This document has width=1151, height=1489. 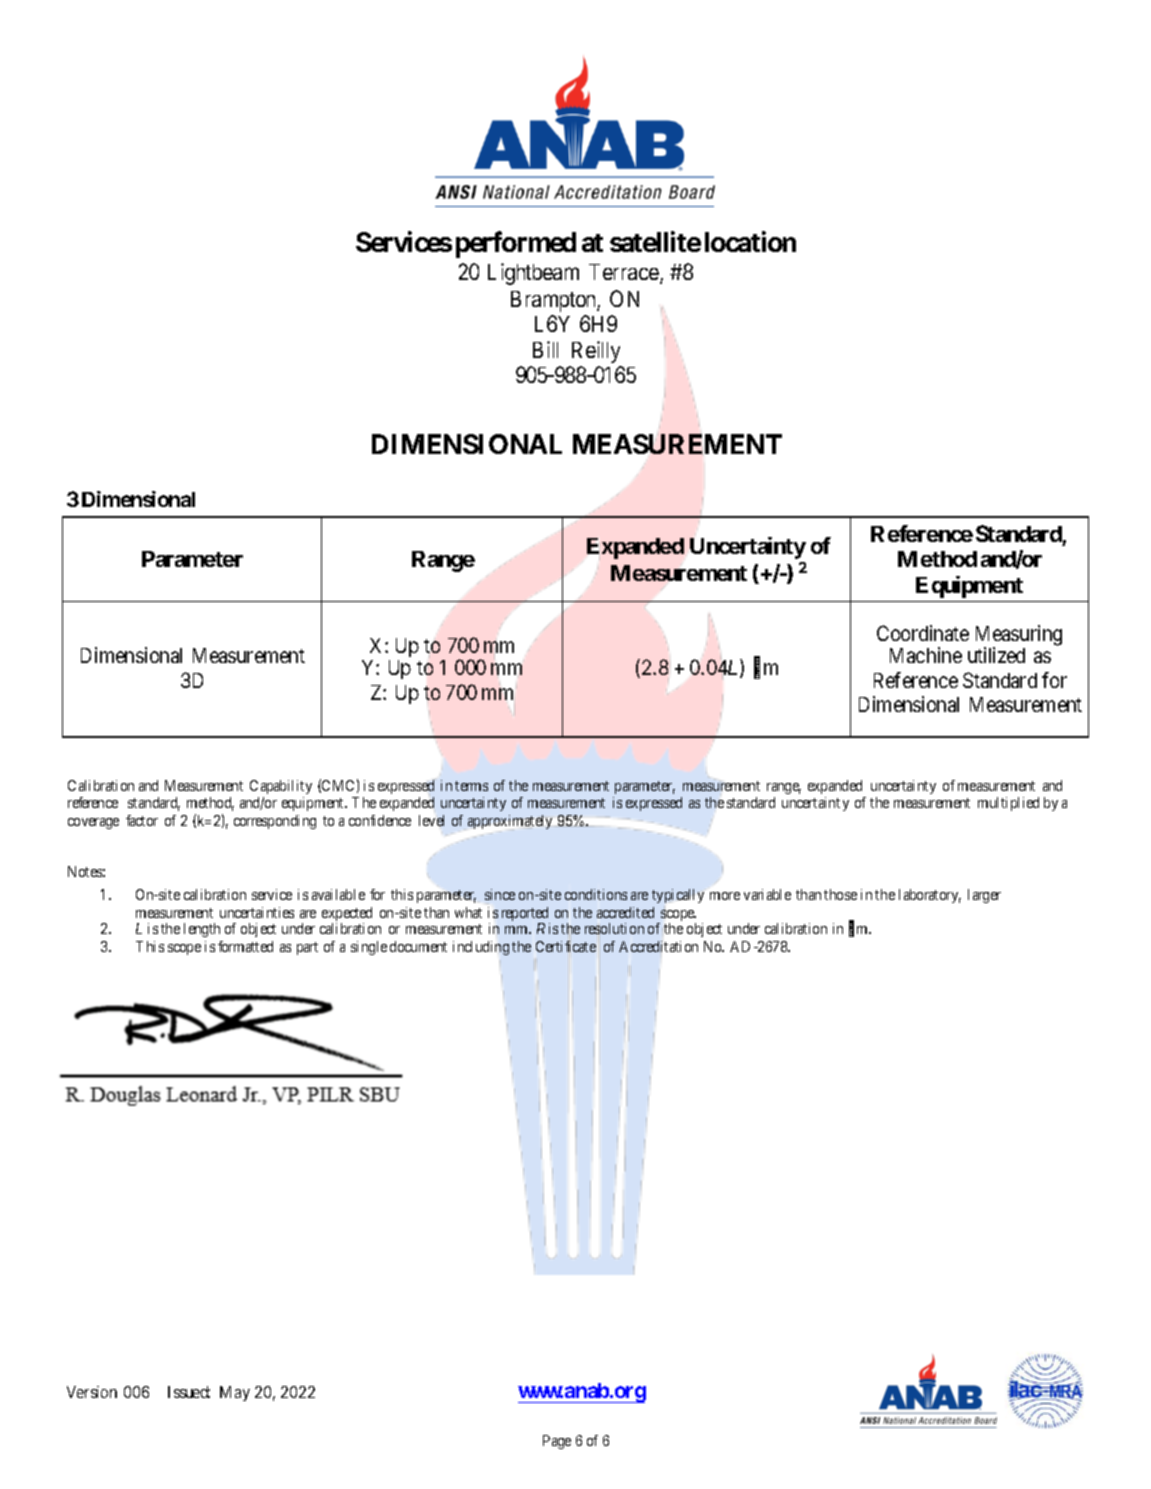 What do you see at coordinates (189, 1392) in the document?
I see `Issued` at bounding box center [189, 1392].
